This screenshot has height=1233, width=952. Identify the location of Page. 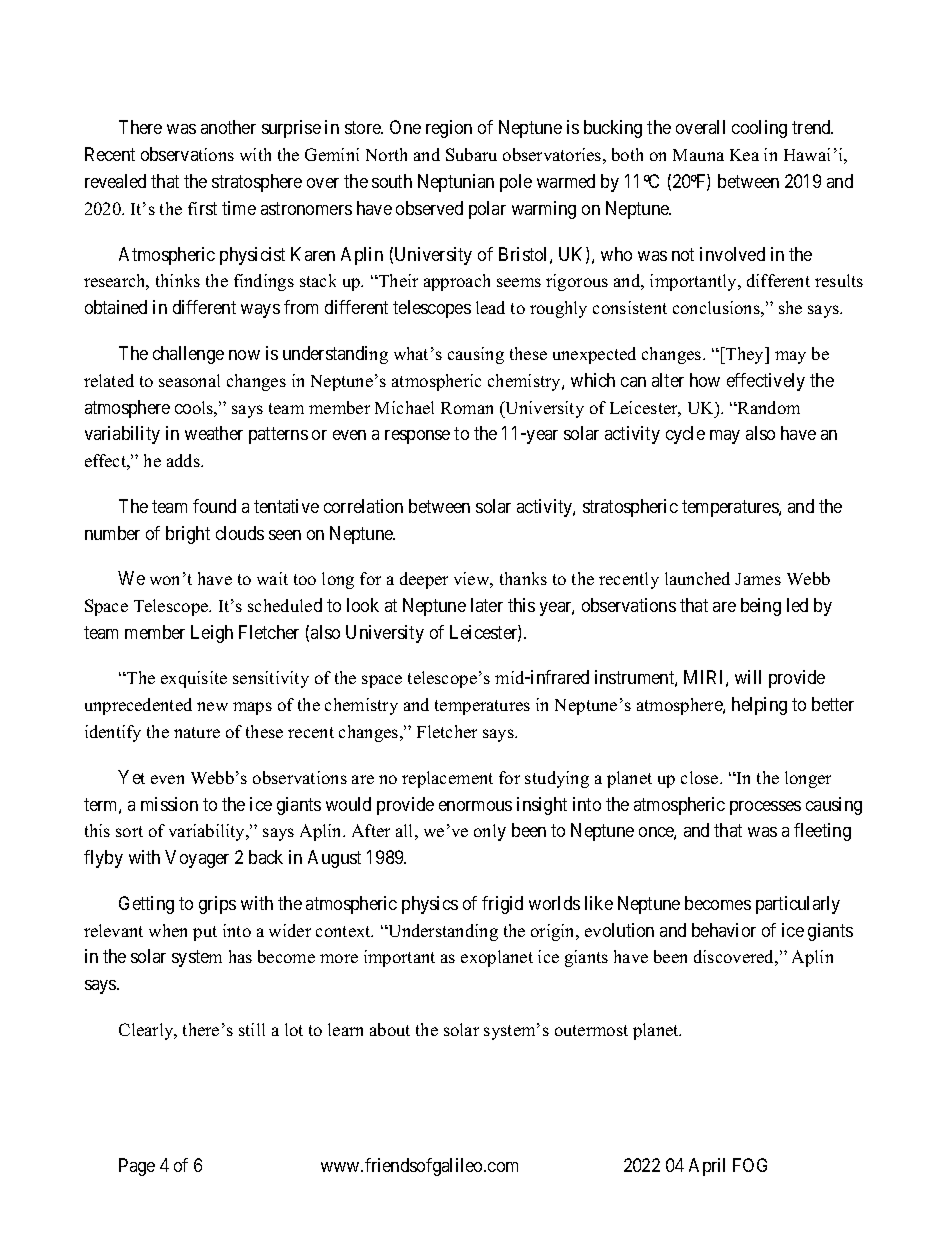
(137, 1167).
